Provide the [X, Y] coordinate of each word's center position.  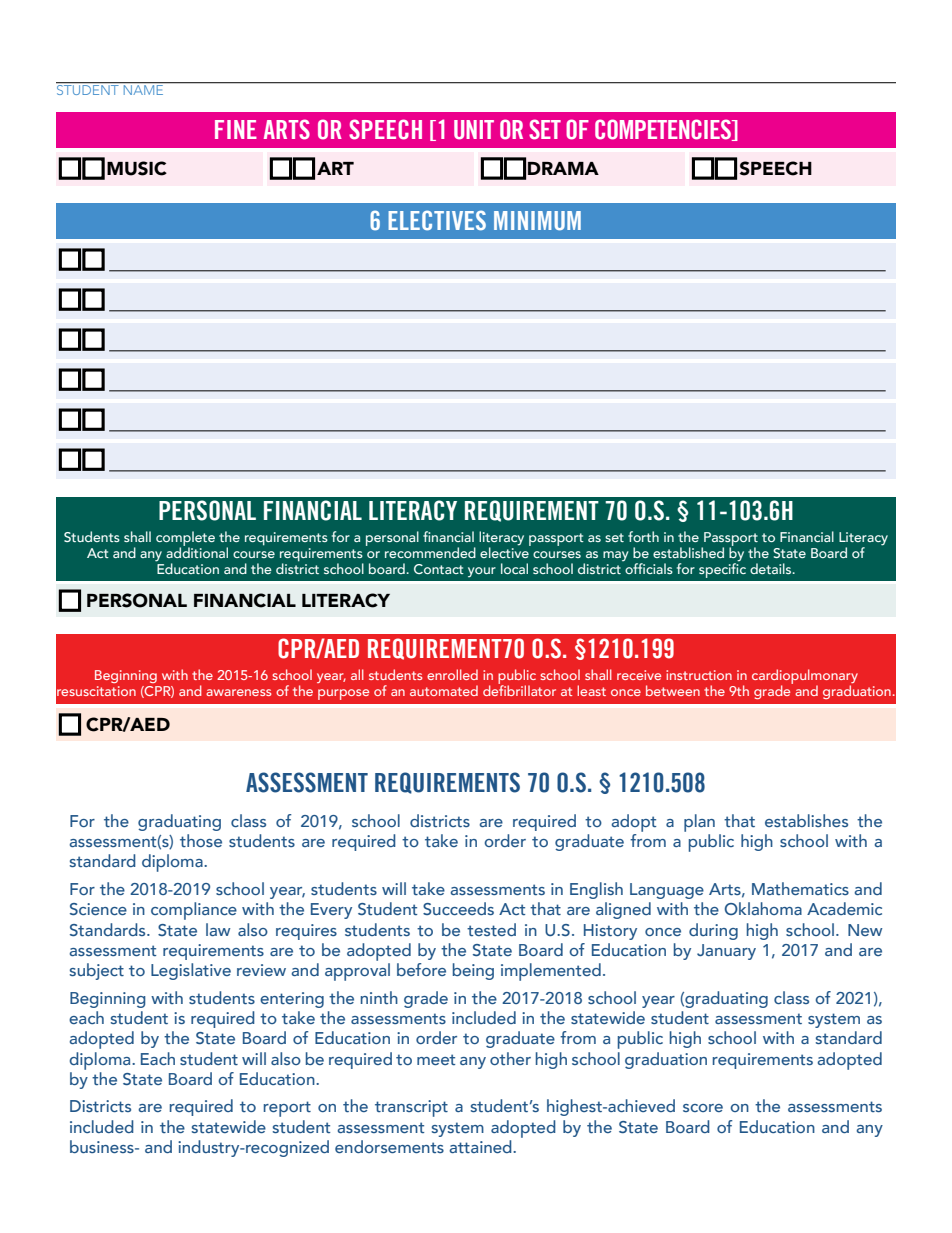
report [287, 1109]
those [201, 840]
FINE [236, 129]
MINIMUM [537, 220]
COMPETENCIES [664, 130]
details [772, 568]
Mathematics [800, 889]
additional [197, 551]
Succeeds [458, 908]
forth [643, 536]
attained [481, 1146]
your [482, 572]
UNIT [474, 130]
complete [185, 540]
